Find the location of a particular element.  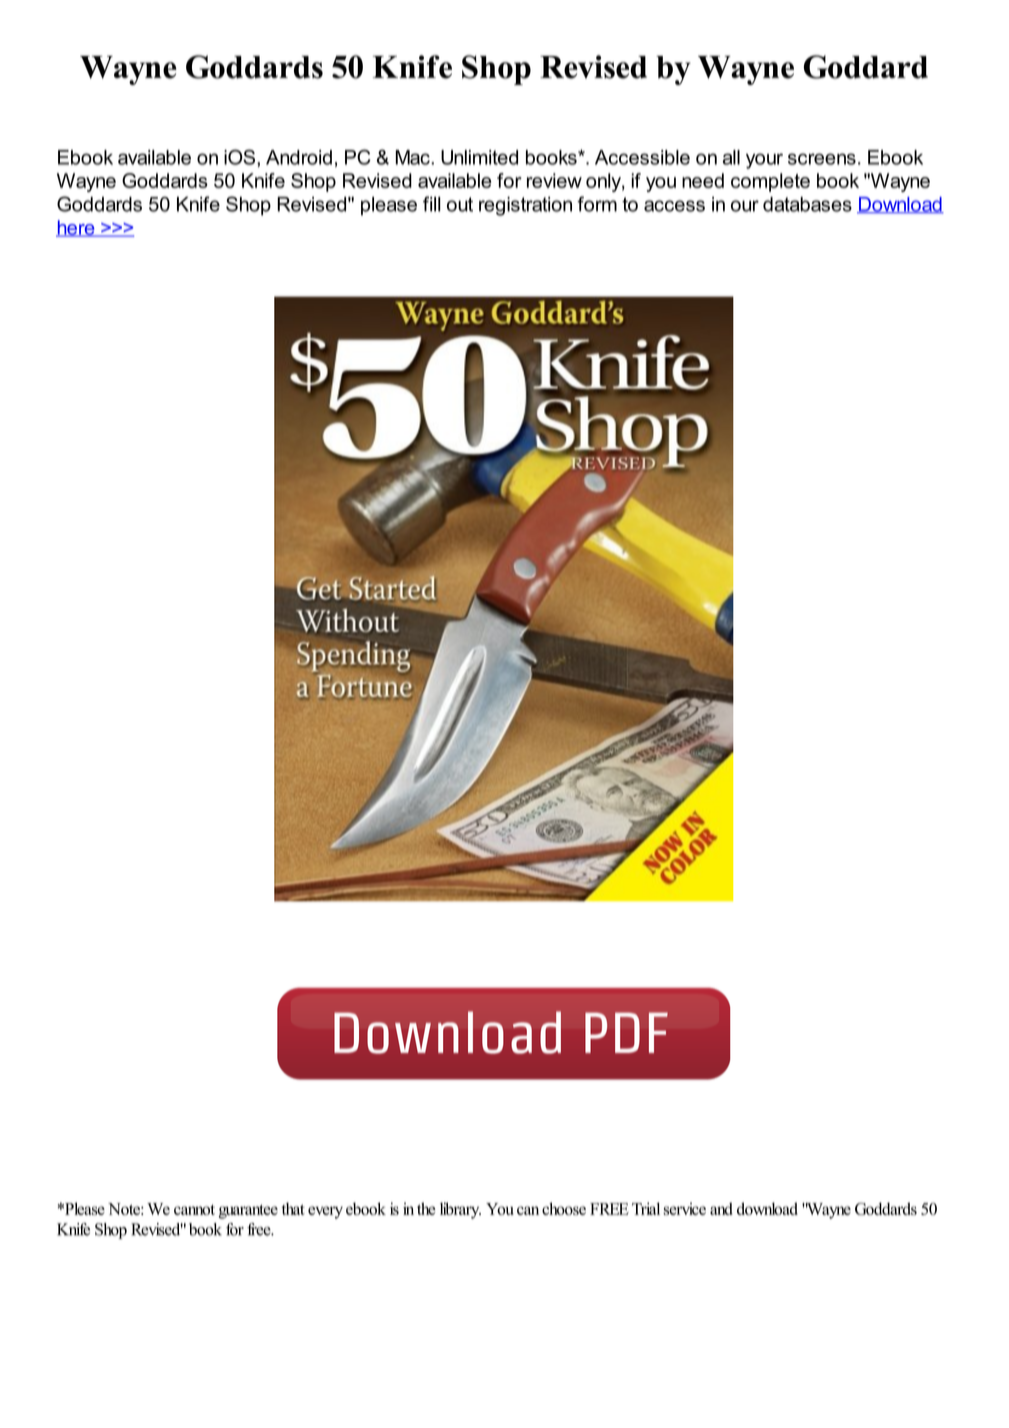

registration is located at coordinates (525, 206).
